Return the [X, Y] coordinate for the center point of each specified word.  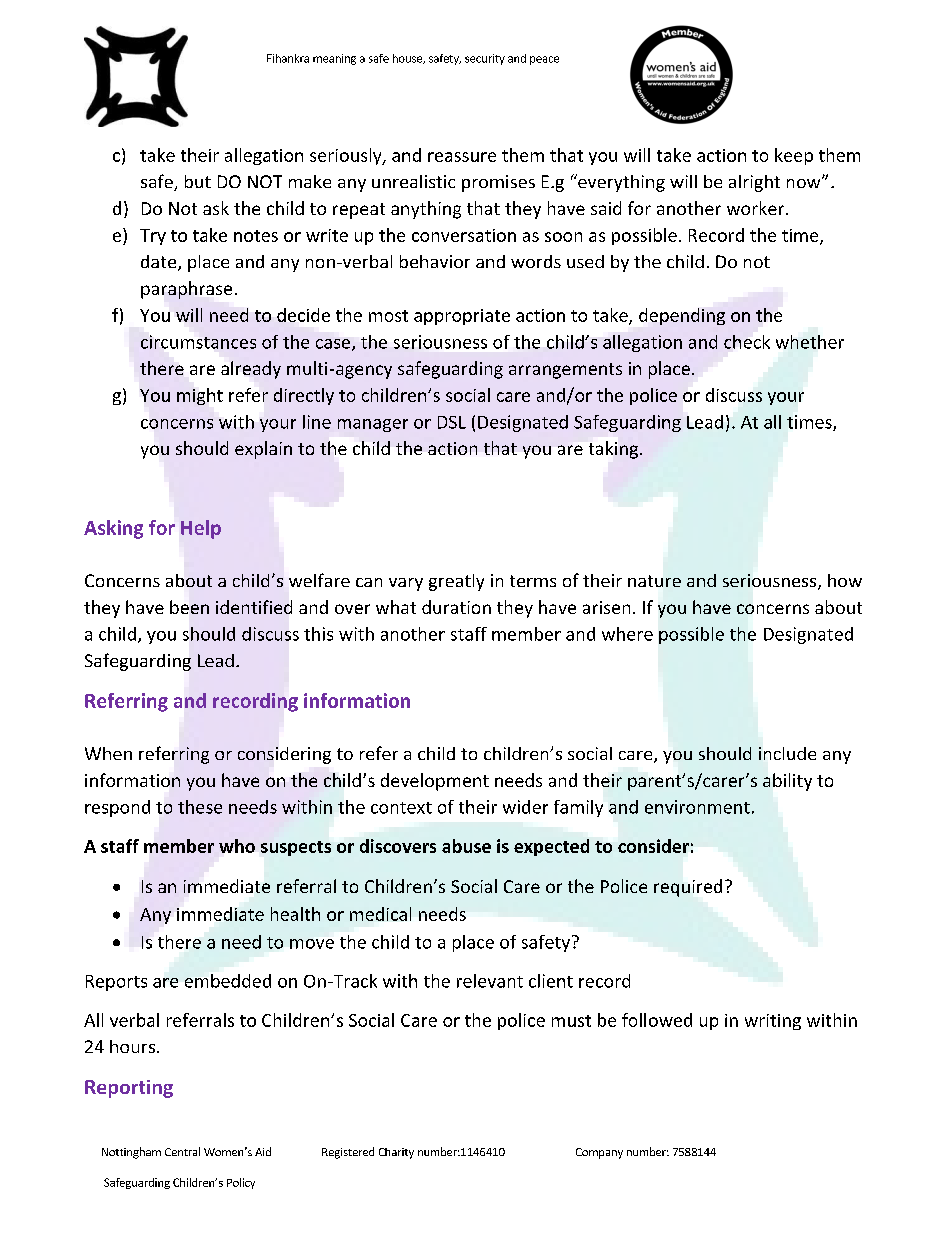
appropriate [462, 317]
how [845, 580]
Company [599, 1153]
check [747, 342]
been [189, 607]
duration [456, 607]
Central [182, 1151]
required [688, 888]
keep [794, 156]
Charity [396, 1153]
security [485, 59]
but [198, 181]
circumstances [198, 342]
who [237, 846]
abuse [466, 846]
